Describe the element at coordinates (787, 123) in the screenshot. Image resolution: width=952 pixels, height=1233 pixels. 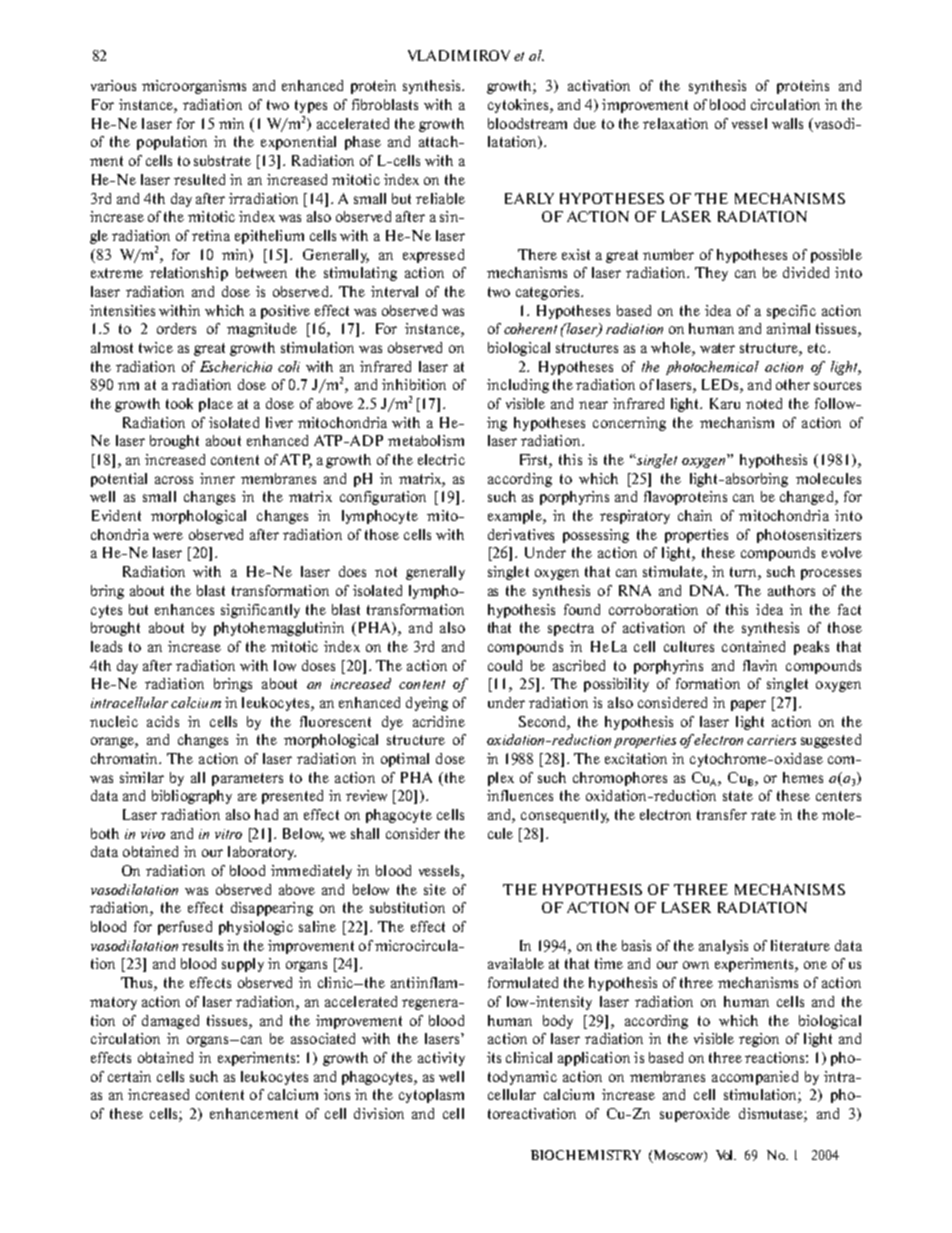
I see `walls` at that location.
